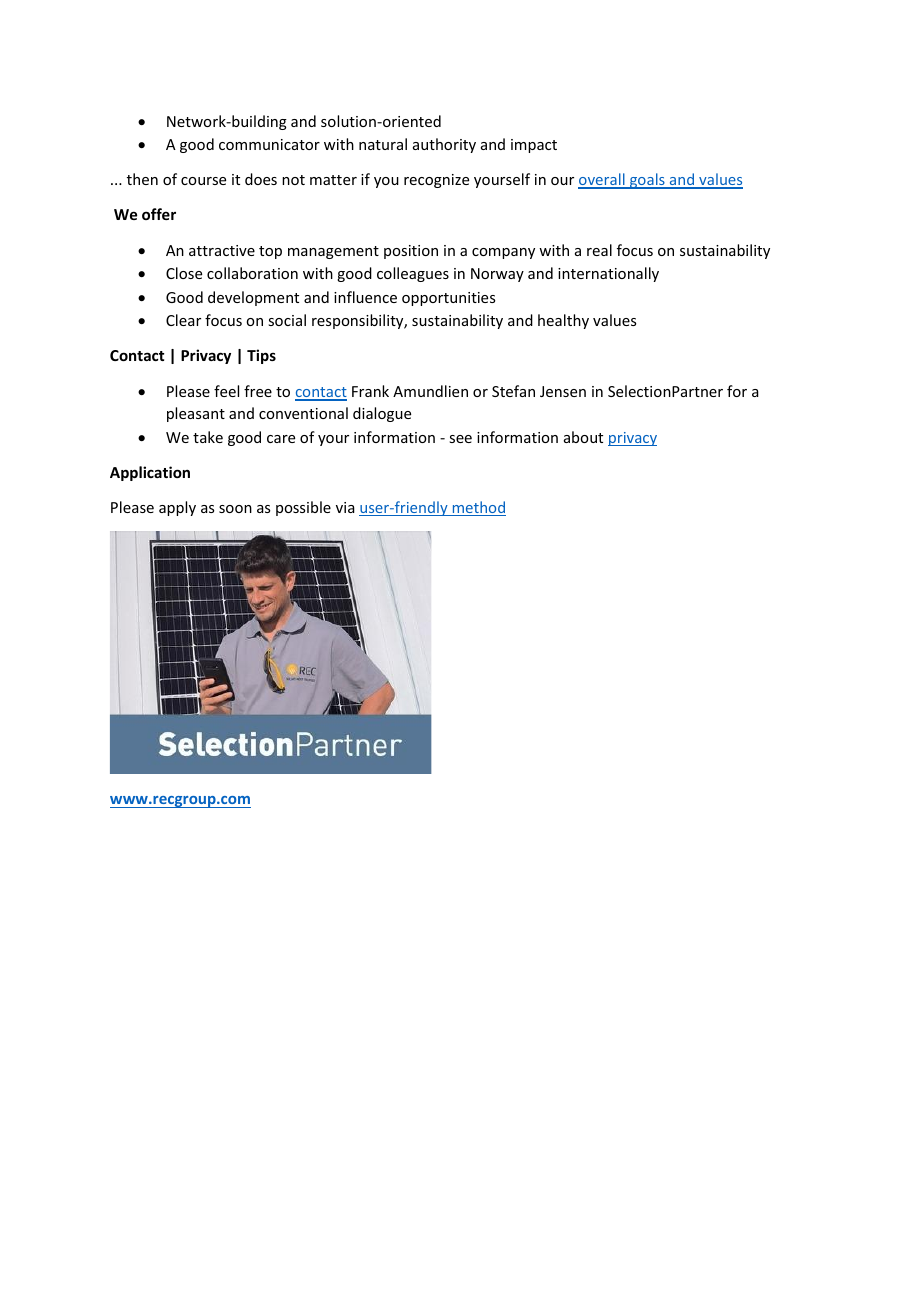 The height and width of the document is (1308, 924). What do you see at coordinates (370, 391) in the document?
I see `Frank` at bounding box center [370, 391].
